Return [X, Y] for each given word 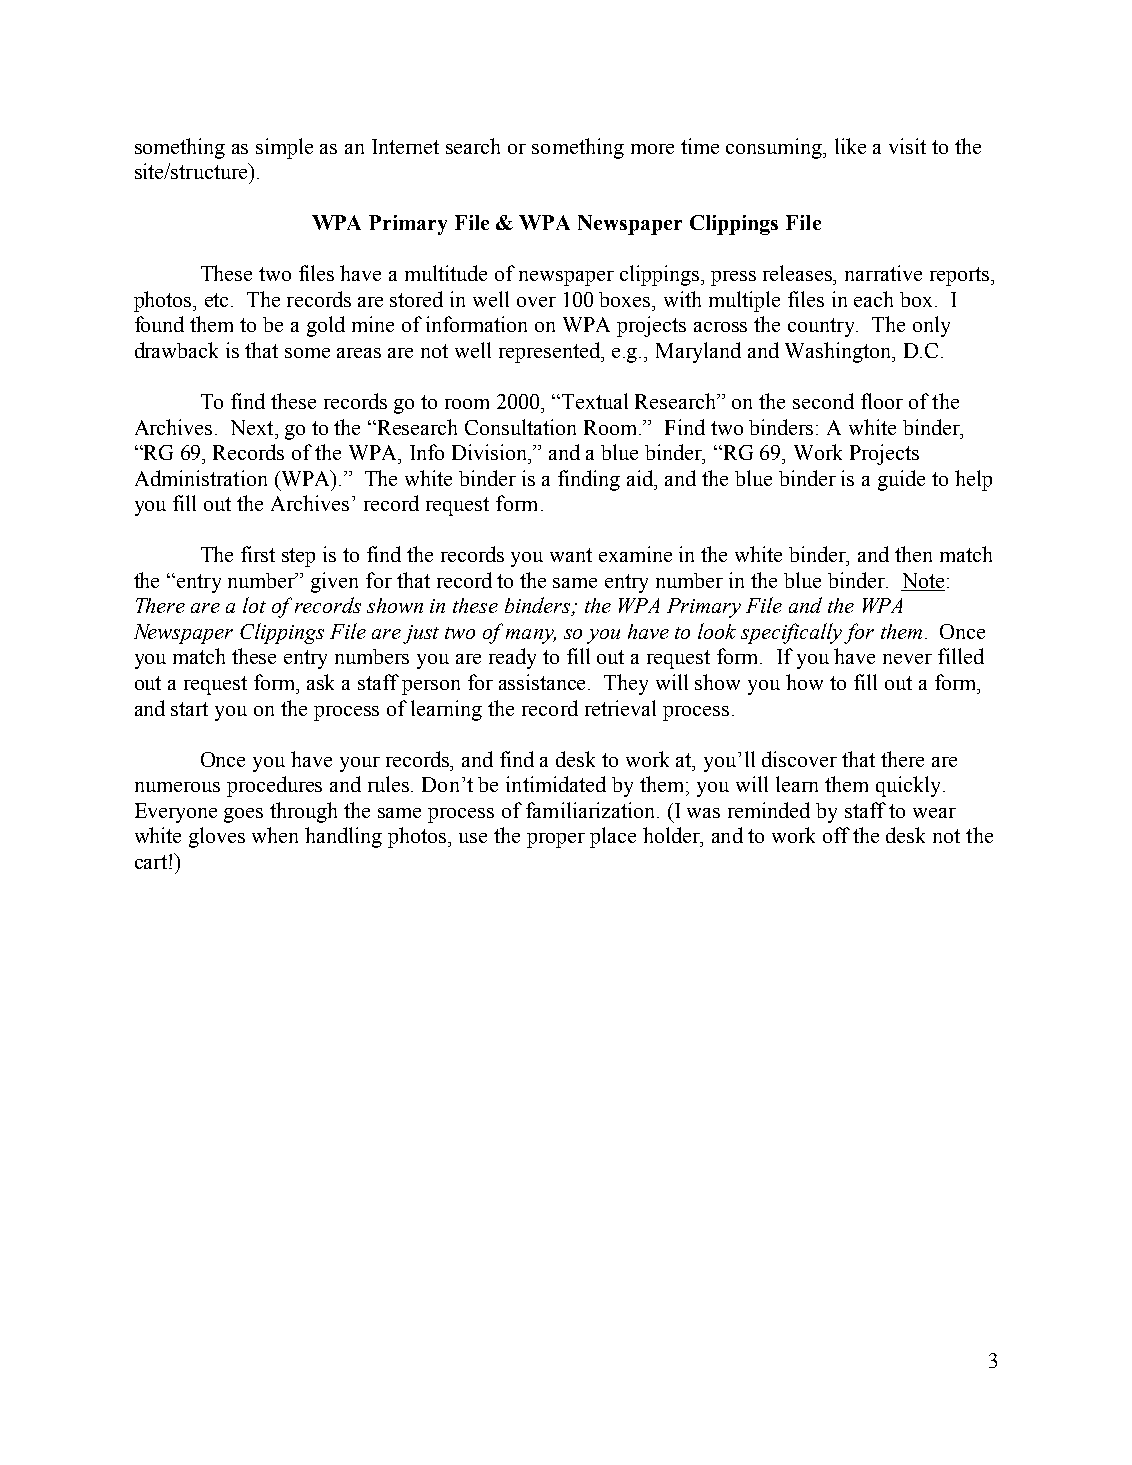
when [275, 835]
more [652, 149]
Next [253, 427]
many [531, 636]
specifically [791, 633]
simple [284, 148]
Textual [595, 401]
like [850, 146]
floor [882, 401]
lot [254, 605]
